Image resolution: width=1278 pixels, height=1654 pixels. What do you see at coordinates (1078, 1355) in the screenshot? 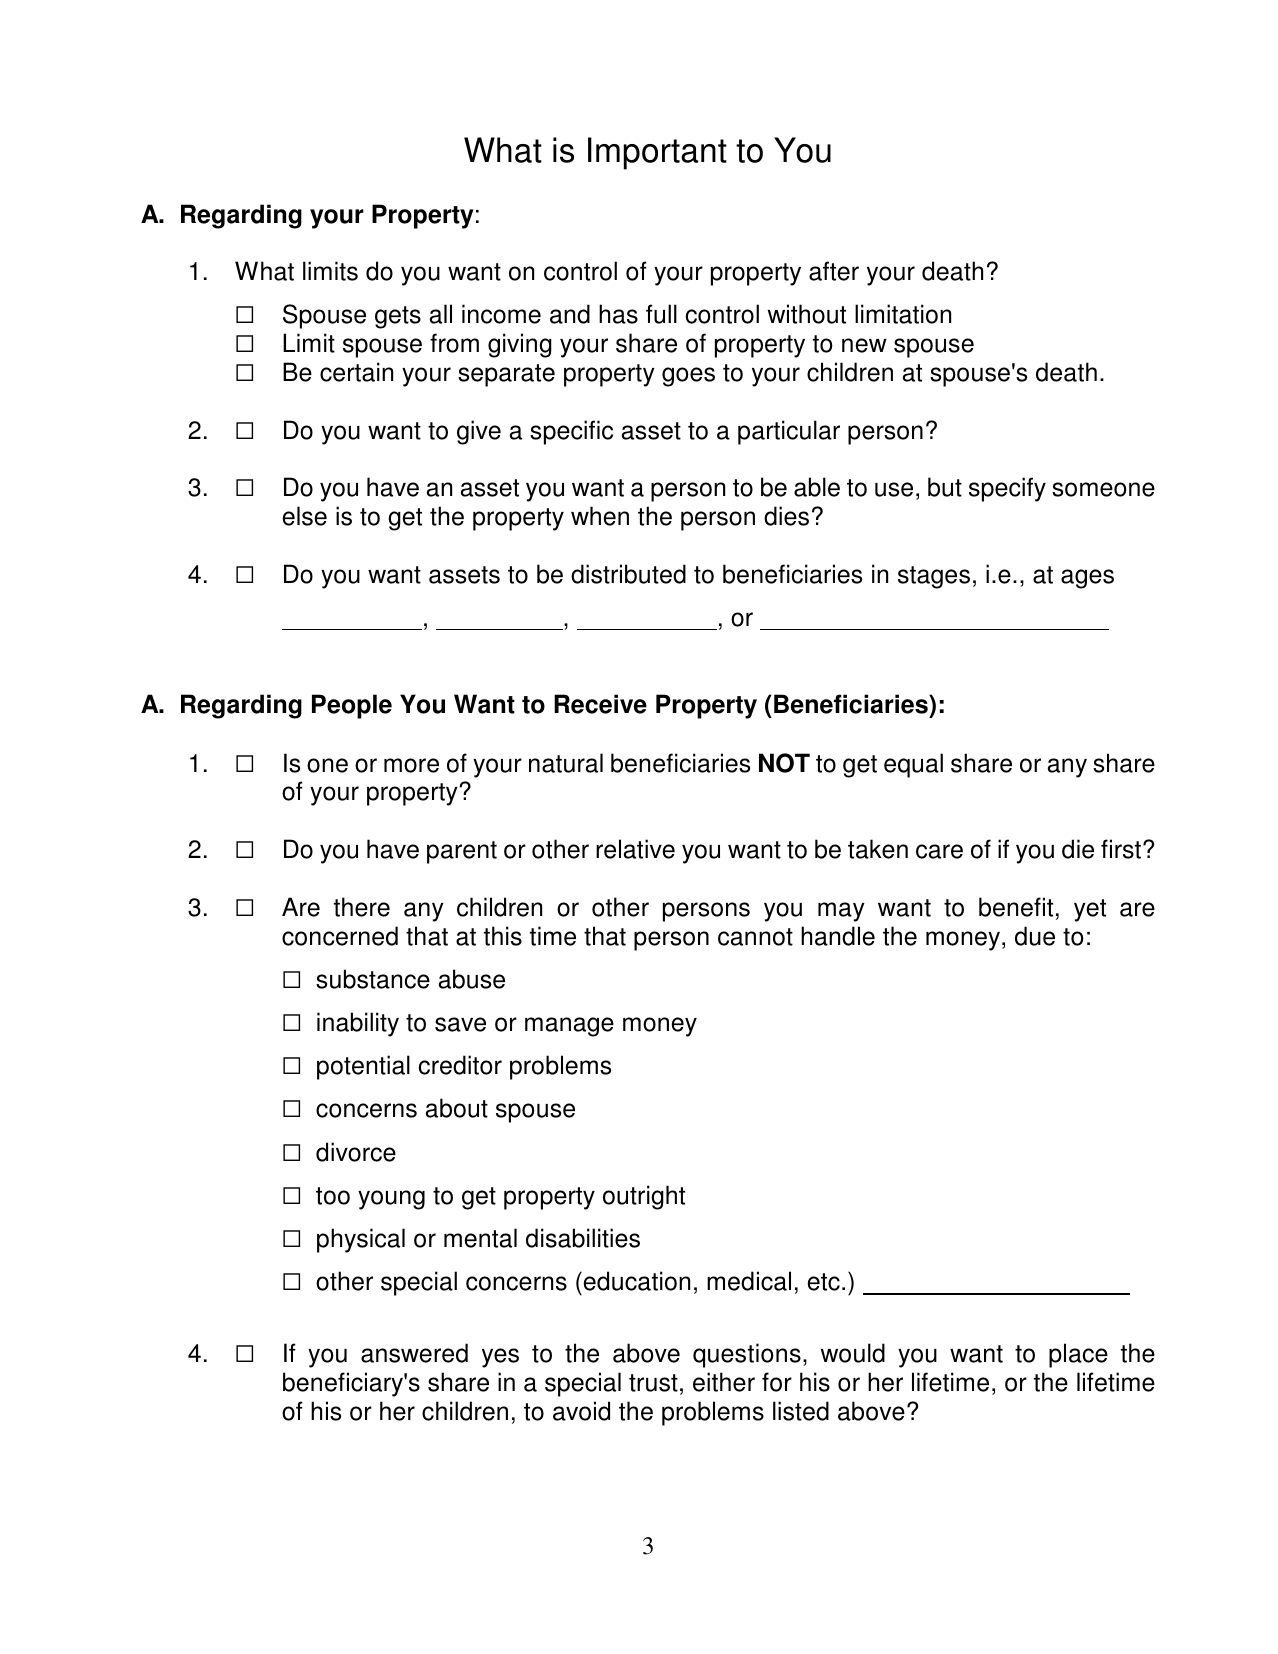
I see `place` at bounding box center [1078, 1355].
